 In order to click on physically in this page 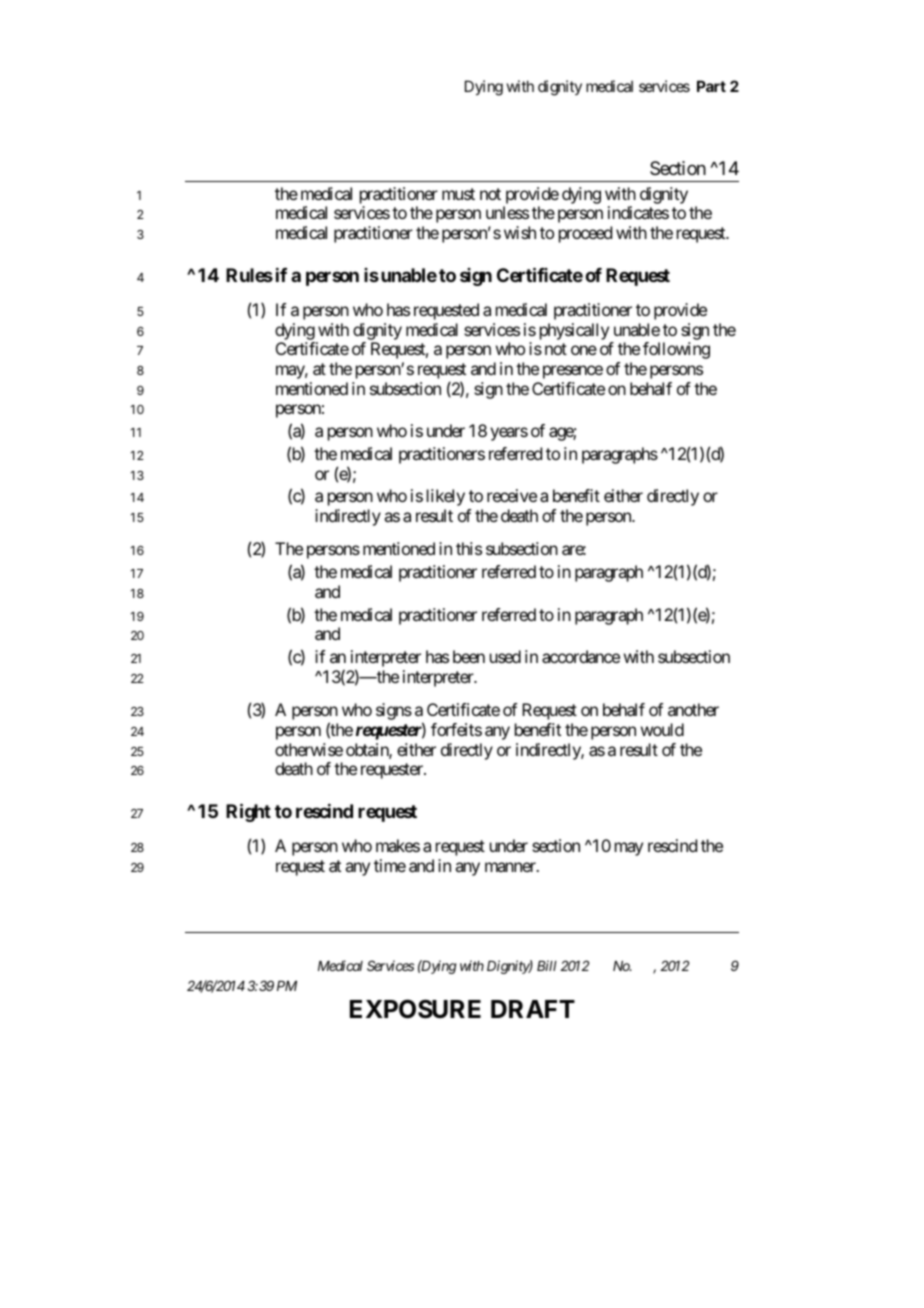, I will do `click(574, 331)`.
